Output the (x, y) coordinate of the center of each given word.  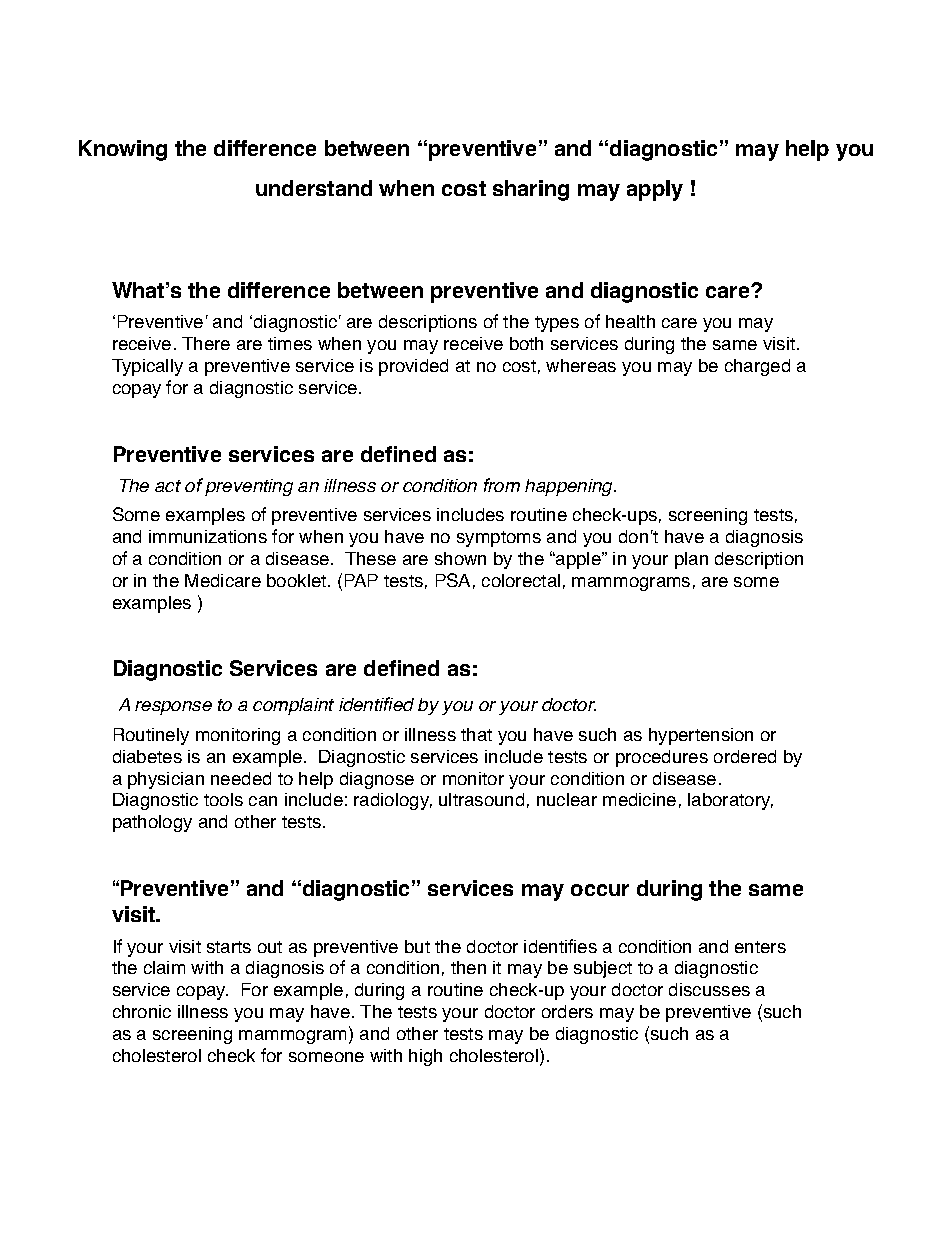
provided (413, 367)
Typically (147, 367)
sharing (531, 190)
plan (691, 560)
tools (223, 799)
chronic (142, 1011)
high (425, 1057)
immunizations (208, 536)
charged (757, 367)
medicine (639, 799)
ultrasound (481, 799)
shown (460, 558)
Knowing (123, 150)
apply (655, 190)
